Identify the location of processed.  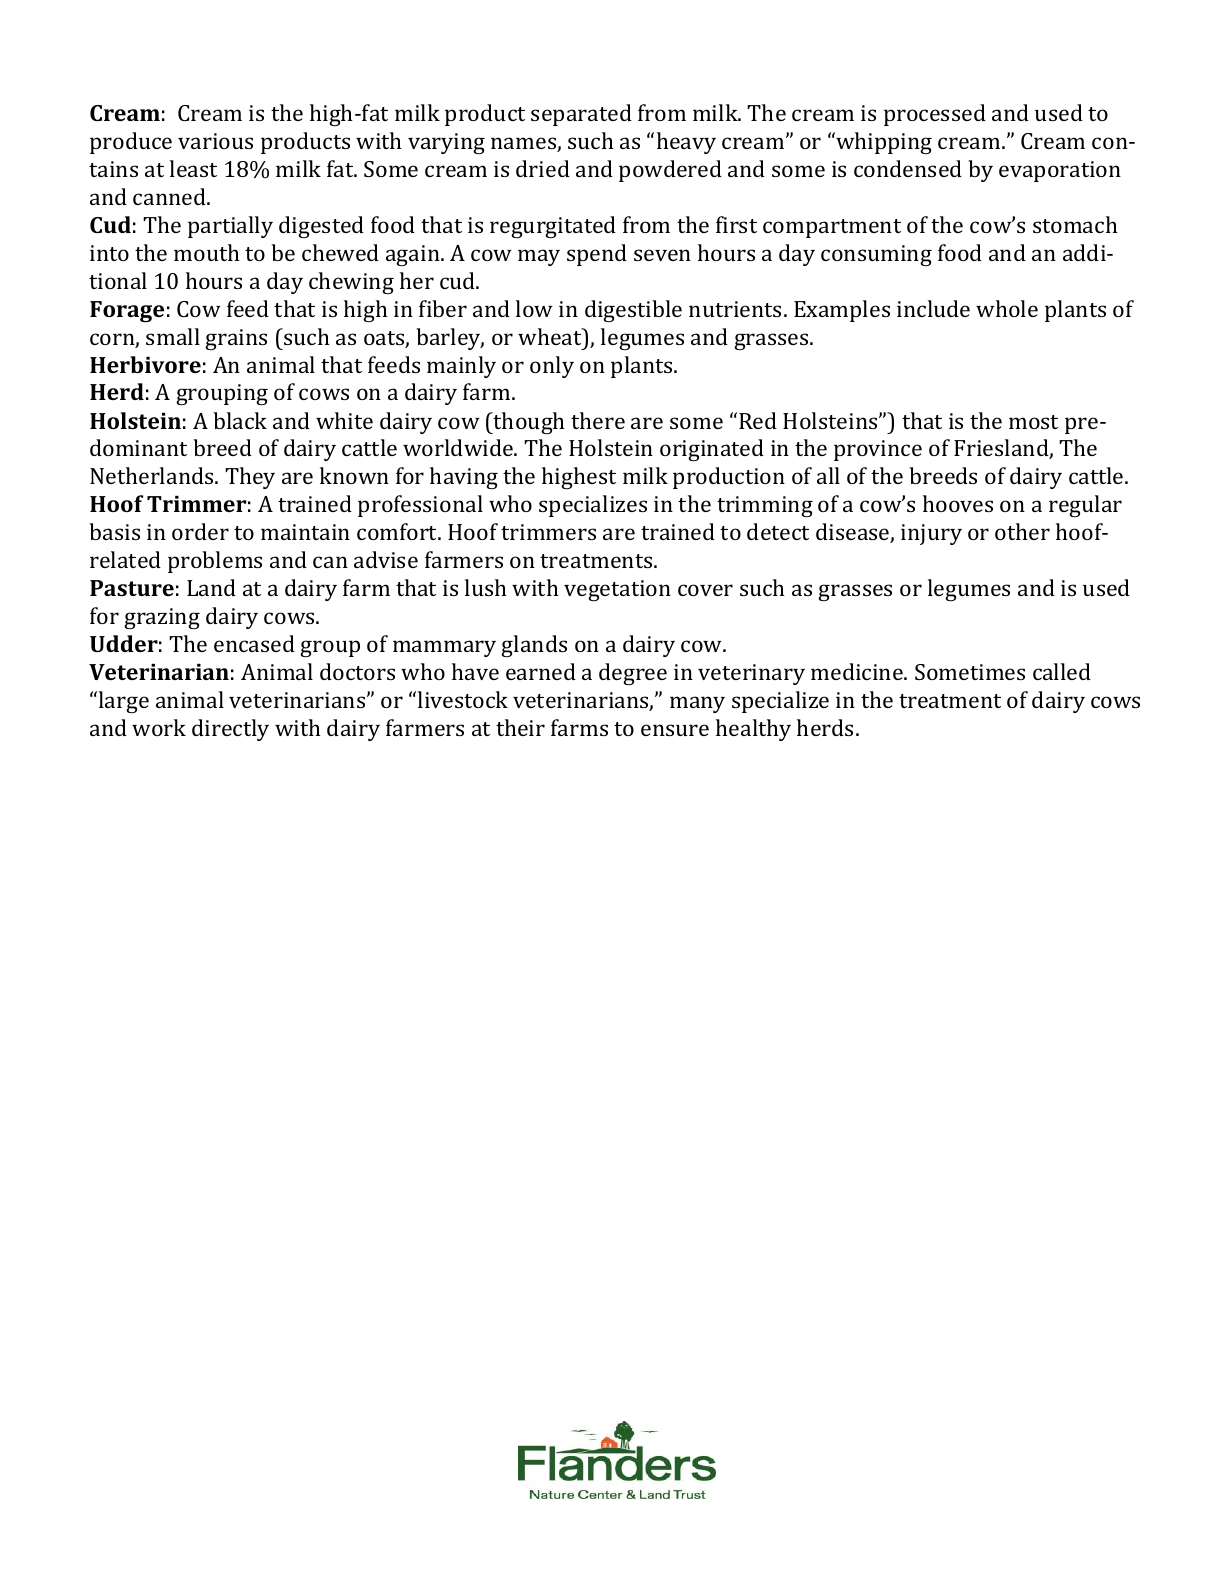
(935, 115).
